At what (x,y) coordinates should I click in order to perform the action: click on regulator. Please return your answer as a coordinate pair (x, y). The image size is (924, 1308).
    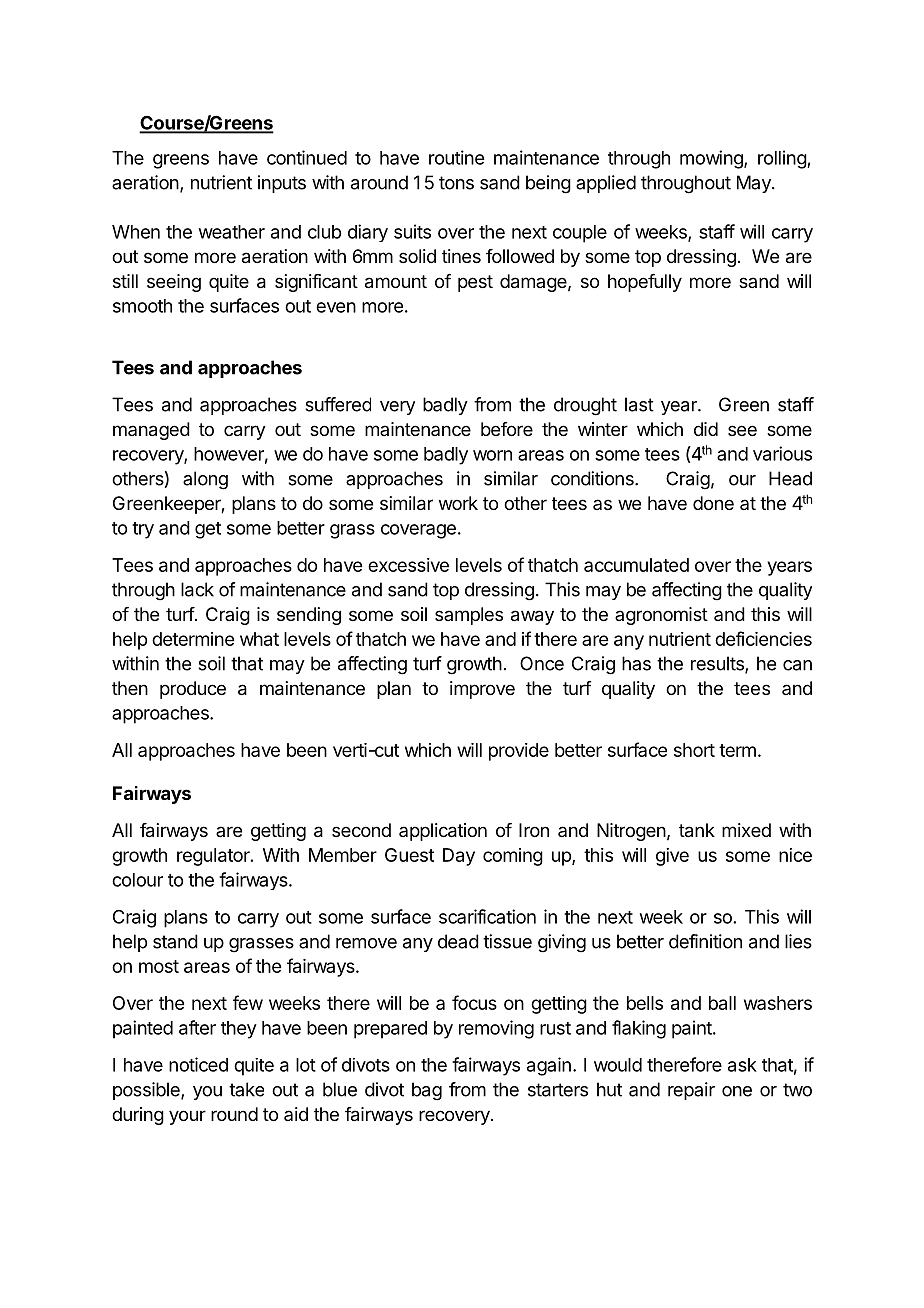
    Looking at the image, I should click on (214, 857).
